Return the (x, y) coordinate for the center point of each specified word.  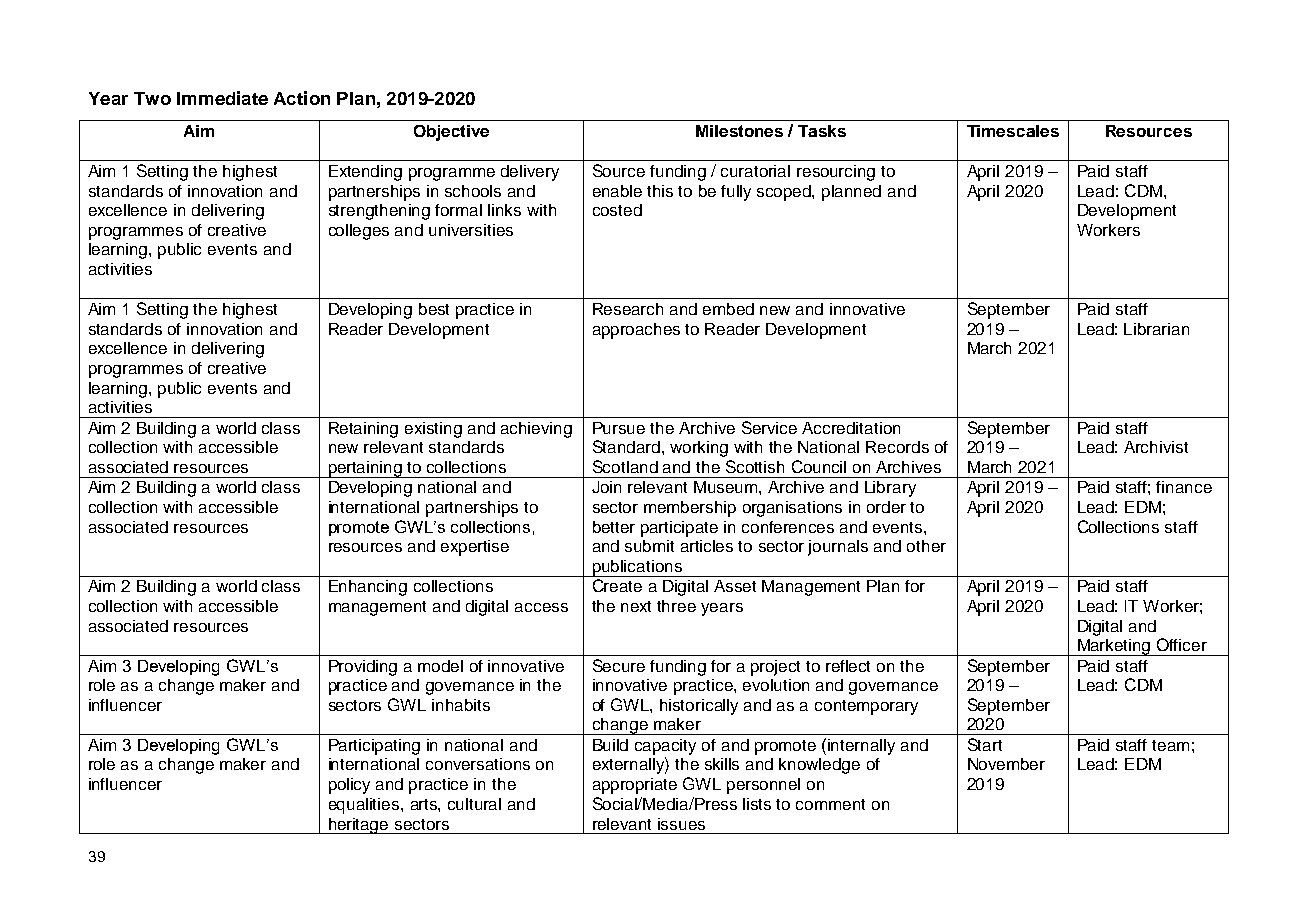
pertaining (365, 469)
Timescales (1013, 131)
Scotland (625, 466)
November (1006, 764)
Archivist (1156, 447)
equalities (365, 806)
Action (302, 98)
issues (681, 824)
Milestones (739, 131)
